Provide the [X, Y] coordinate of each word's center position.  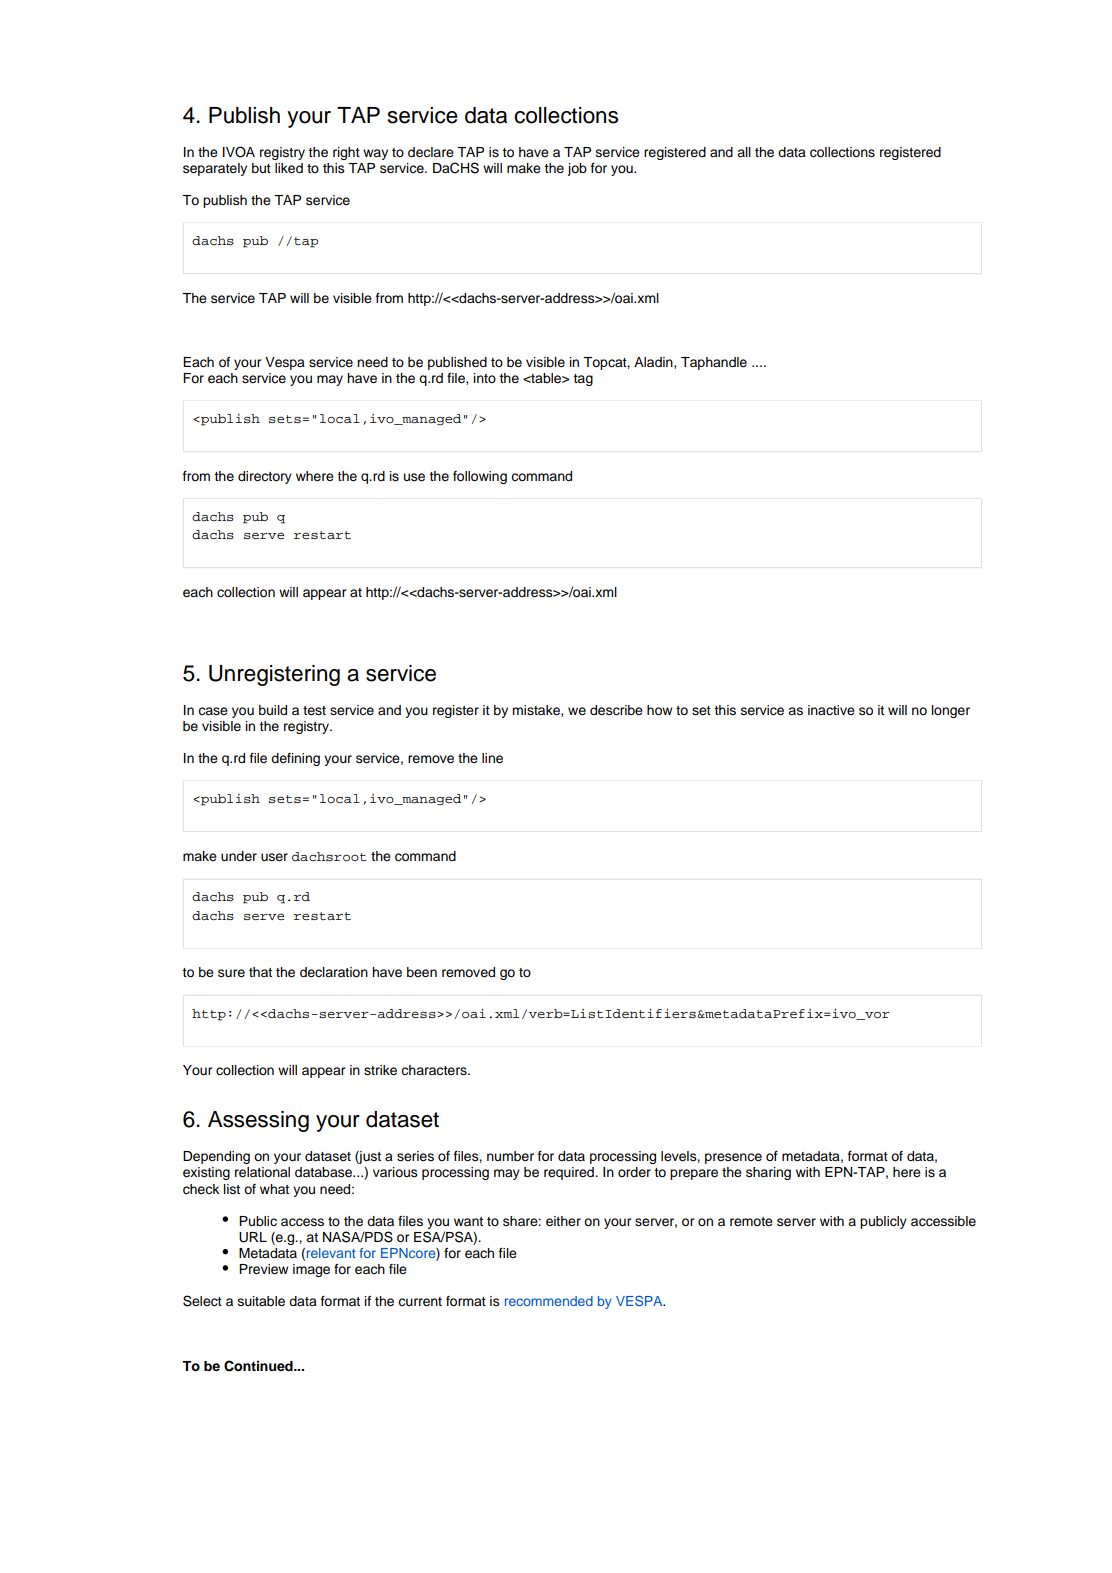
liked [289, 168]
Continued [259, 1366]
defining [295, 759]
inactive [831, 710]
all [744, 152]
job [577, 169]
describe [616, 710]
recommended [549, 1301]
